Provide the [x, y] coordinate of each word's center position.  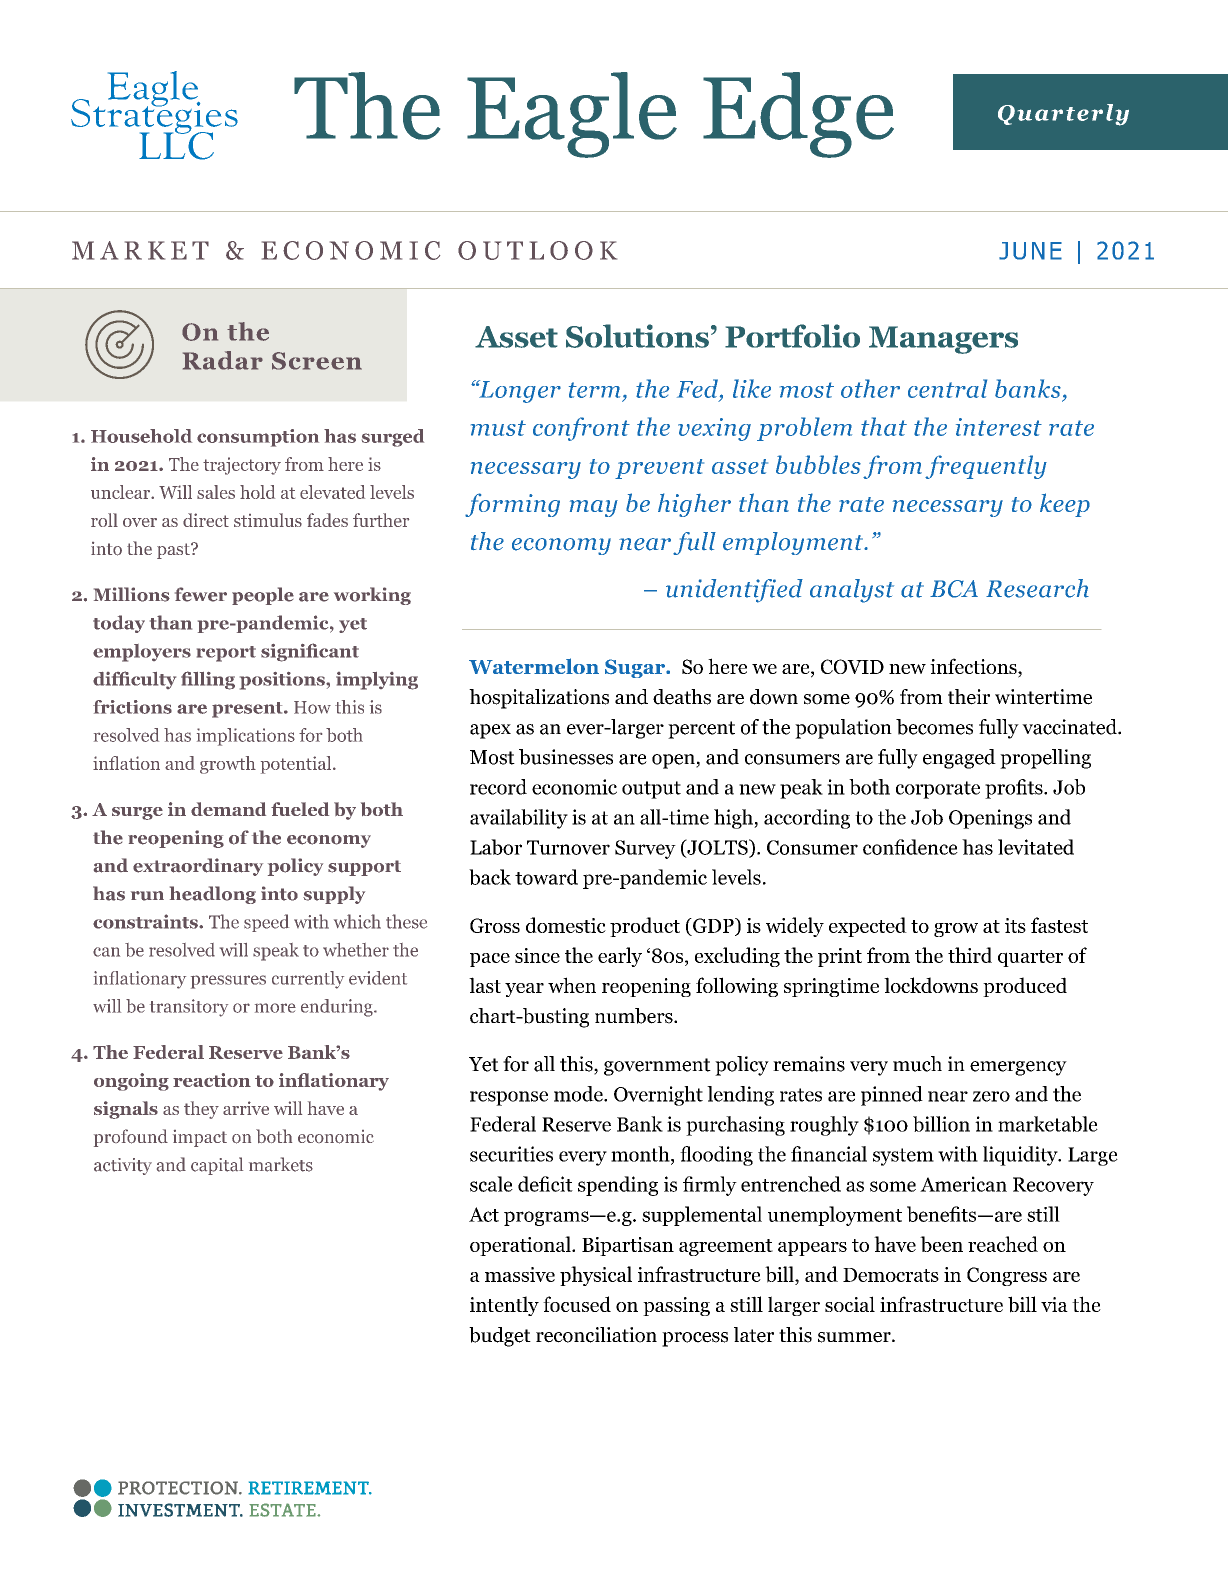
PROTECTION [179, 1488]
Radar [223, 360]
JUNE [1030, 251]
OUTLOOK [537, 250]
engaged [959, 759]
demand [228, 809]
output [651, 790]
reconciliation [596, 1335]
